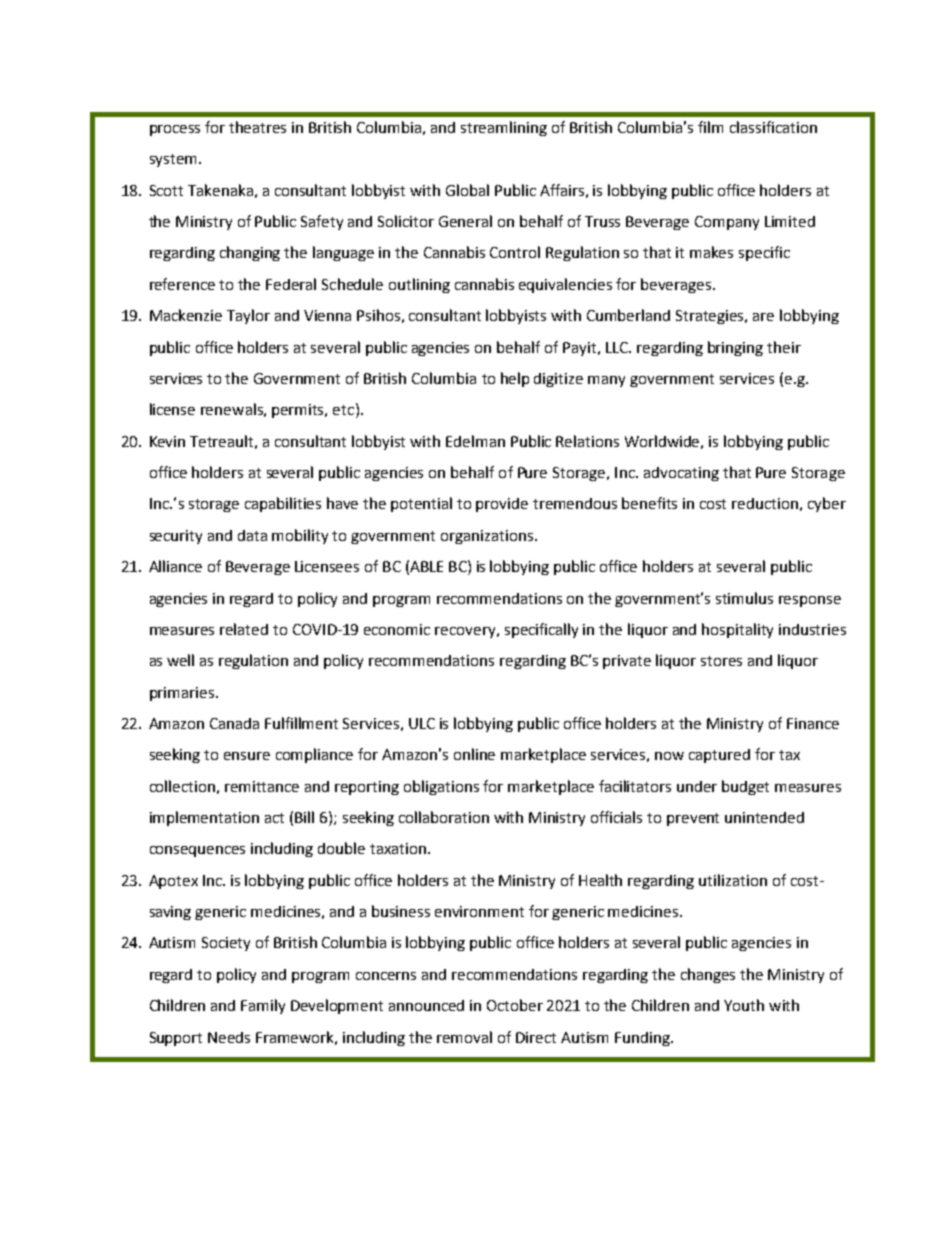 This screenshot has height=1233, width=952. I want to click on classification, so click(773, 127).
